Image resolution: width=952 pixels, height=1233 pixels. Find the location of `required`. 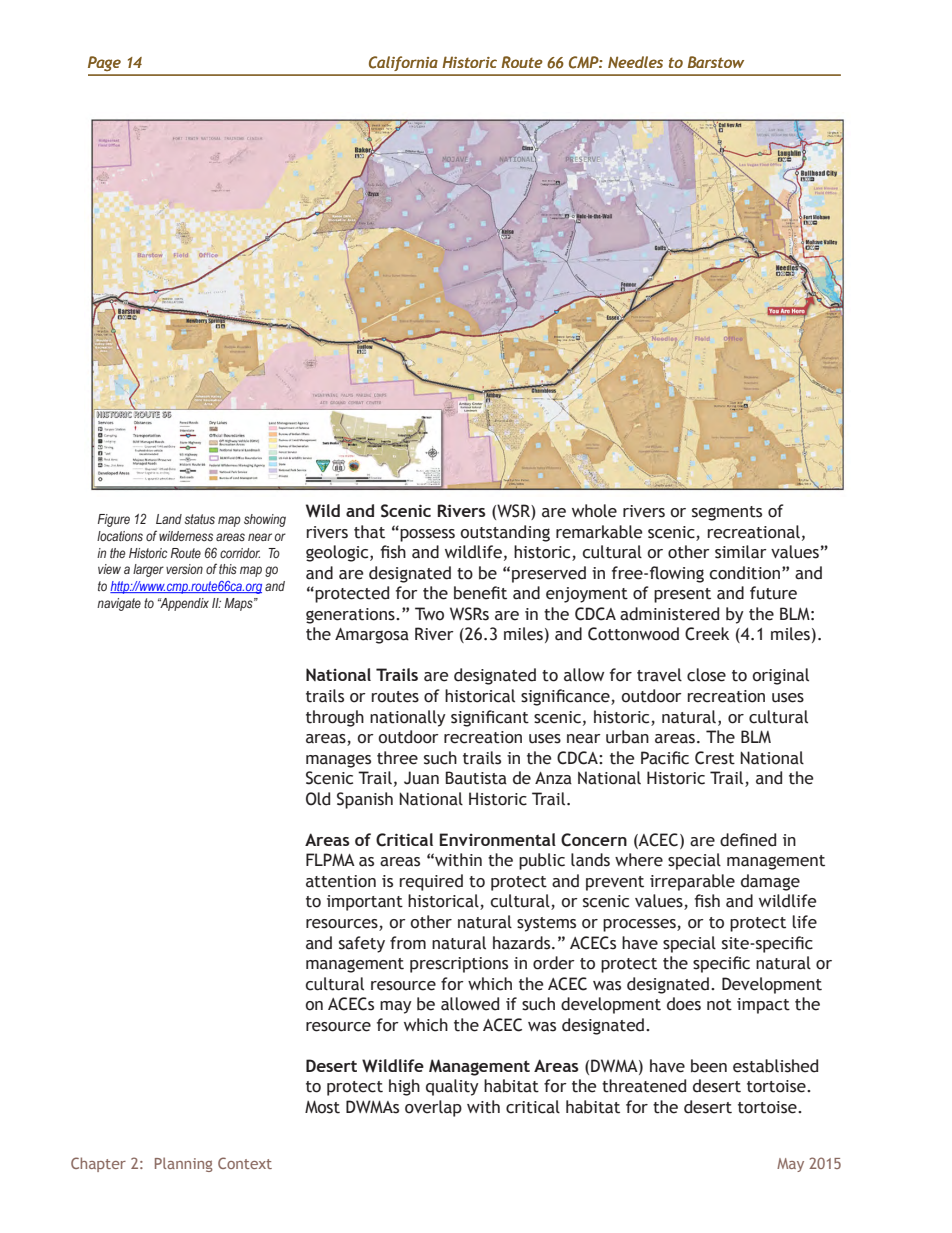

required is located at coordinates (431, 882).
